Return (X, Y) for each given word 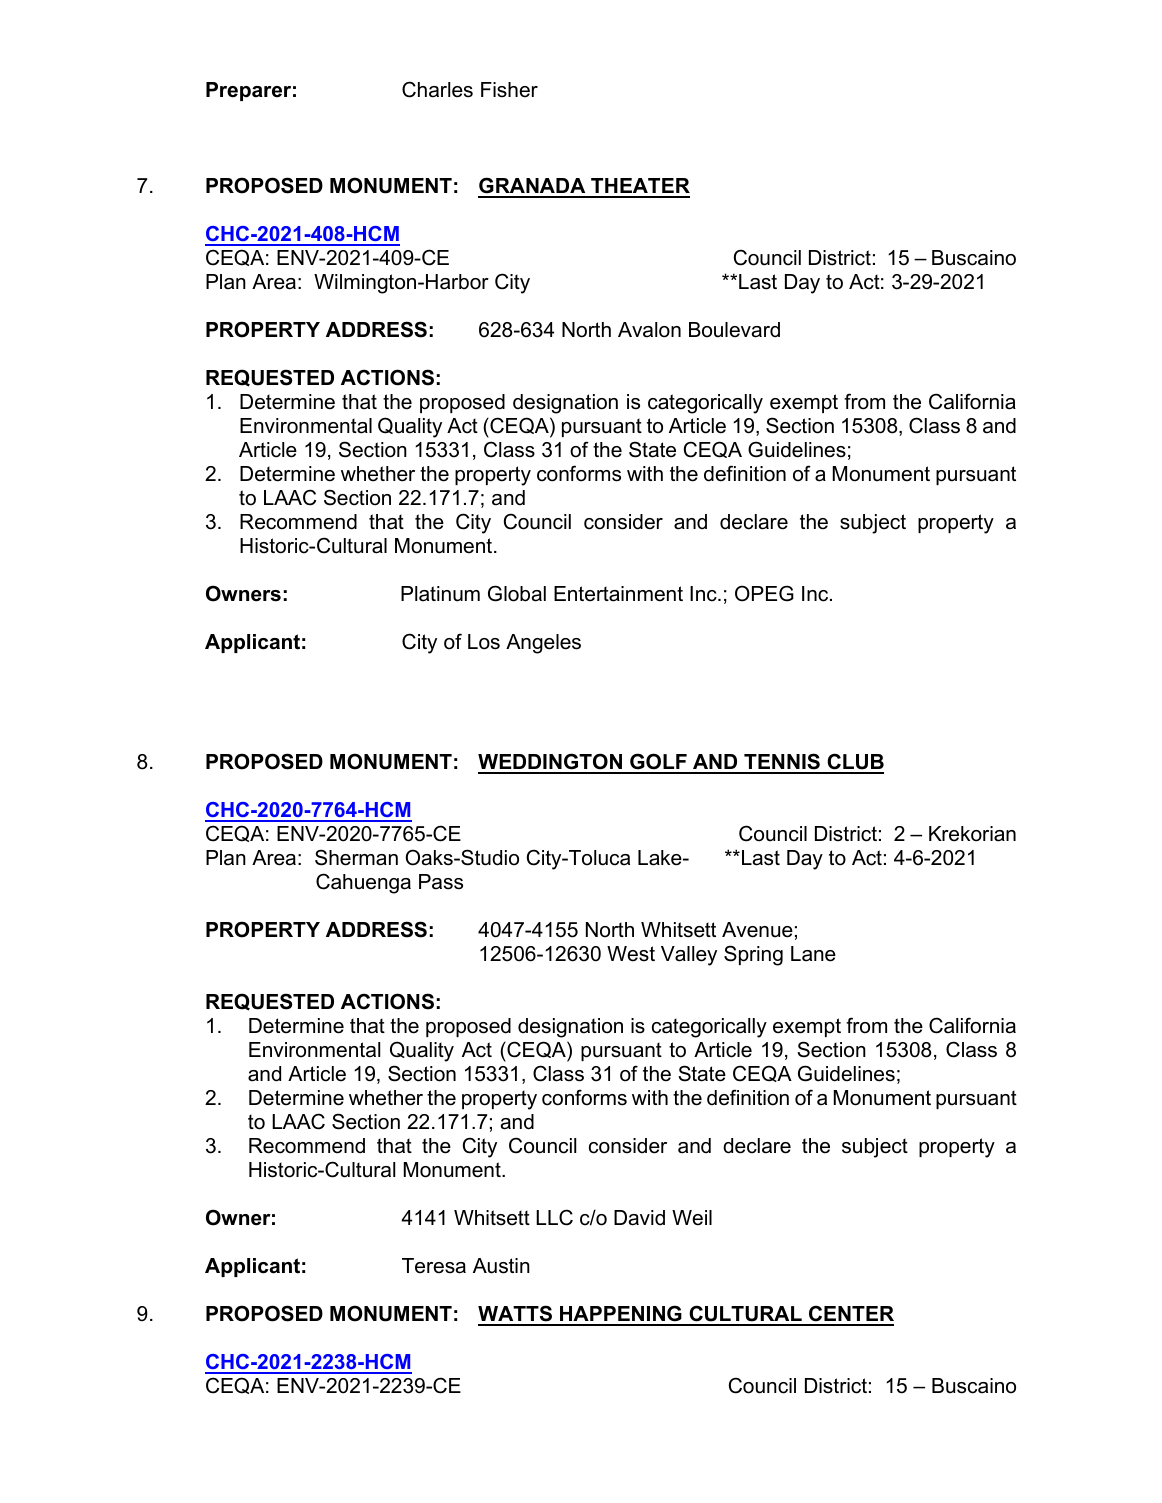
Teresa (434, 1266)
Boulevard (734, 330)
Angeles (543, 644)
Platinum (440, 594)
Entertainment (618, 594)
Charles (437, 89)
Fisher (509, 90)
